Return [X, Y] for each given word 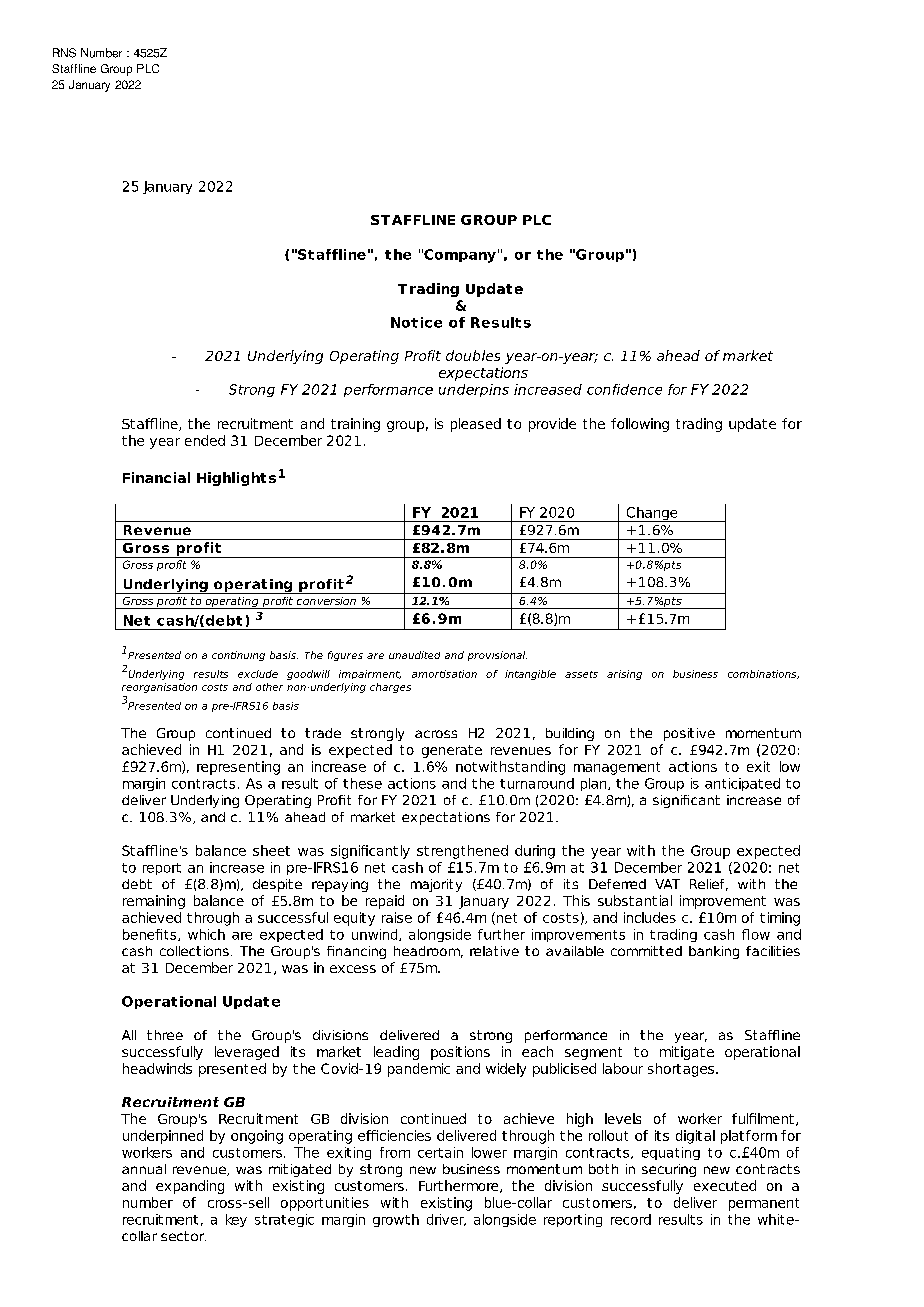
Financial [156, 477]
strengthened [462, 852]
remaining [154, 902]
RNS [64, 53]
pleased [476, 425]
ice [431, 322]
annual [144, 1169]
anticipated [742, 784]
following [640, 425]
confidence [624, 389]
